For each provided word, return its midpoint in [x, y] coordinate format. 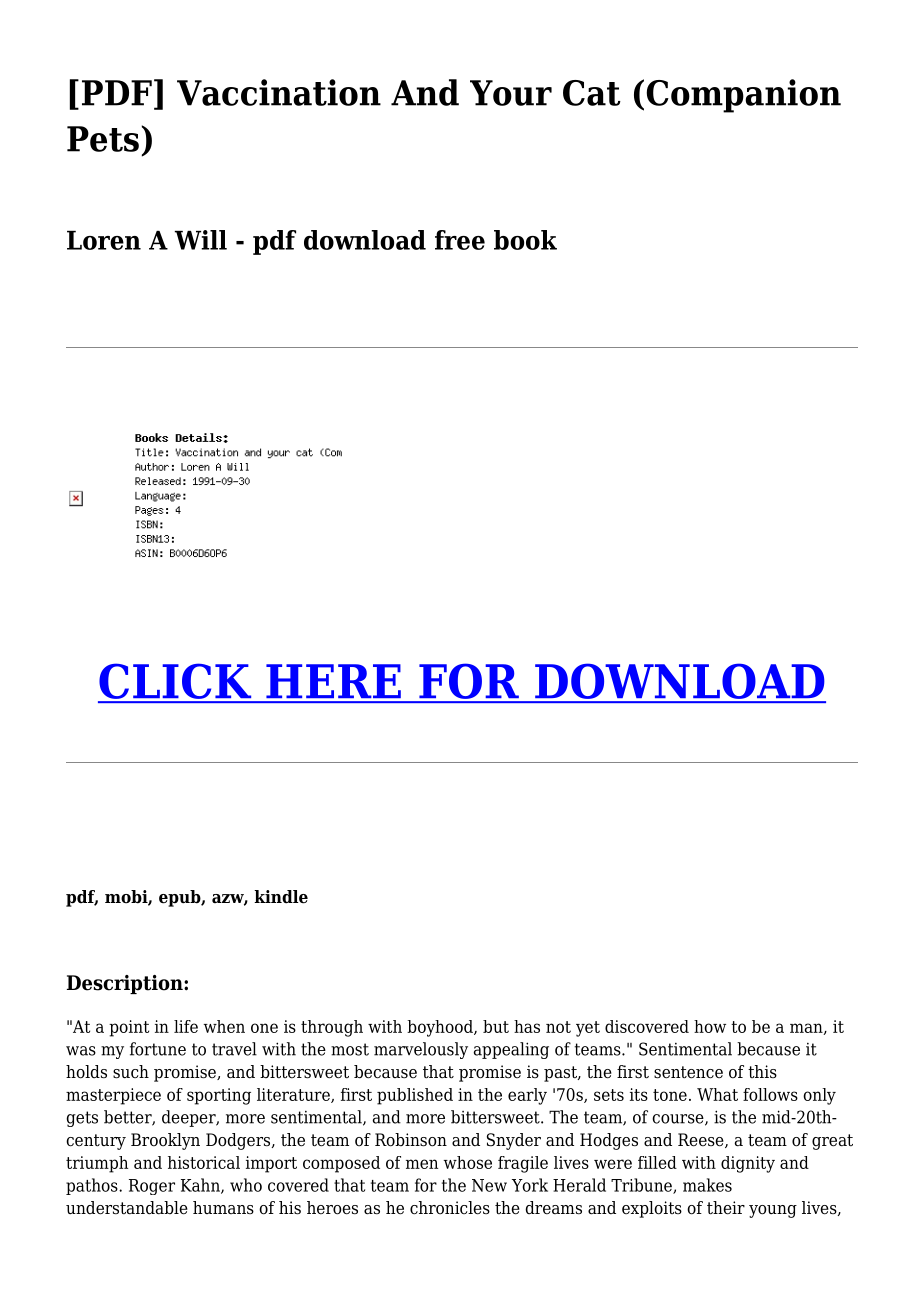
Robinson [411, 1140]
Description [126, 984]
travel [234, 1049]
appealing [511, 1050]
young [773, 1211]
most [350, 1049]
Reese [702, 1140]
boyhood [441, 1028]
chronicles [450, 1208]
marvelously [421, 1050]
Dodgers [239, 1141]
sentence [688, 1072]
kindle [281, 897]
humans [223, 1207]
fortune [158, 1049]
